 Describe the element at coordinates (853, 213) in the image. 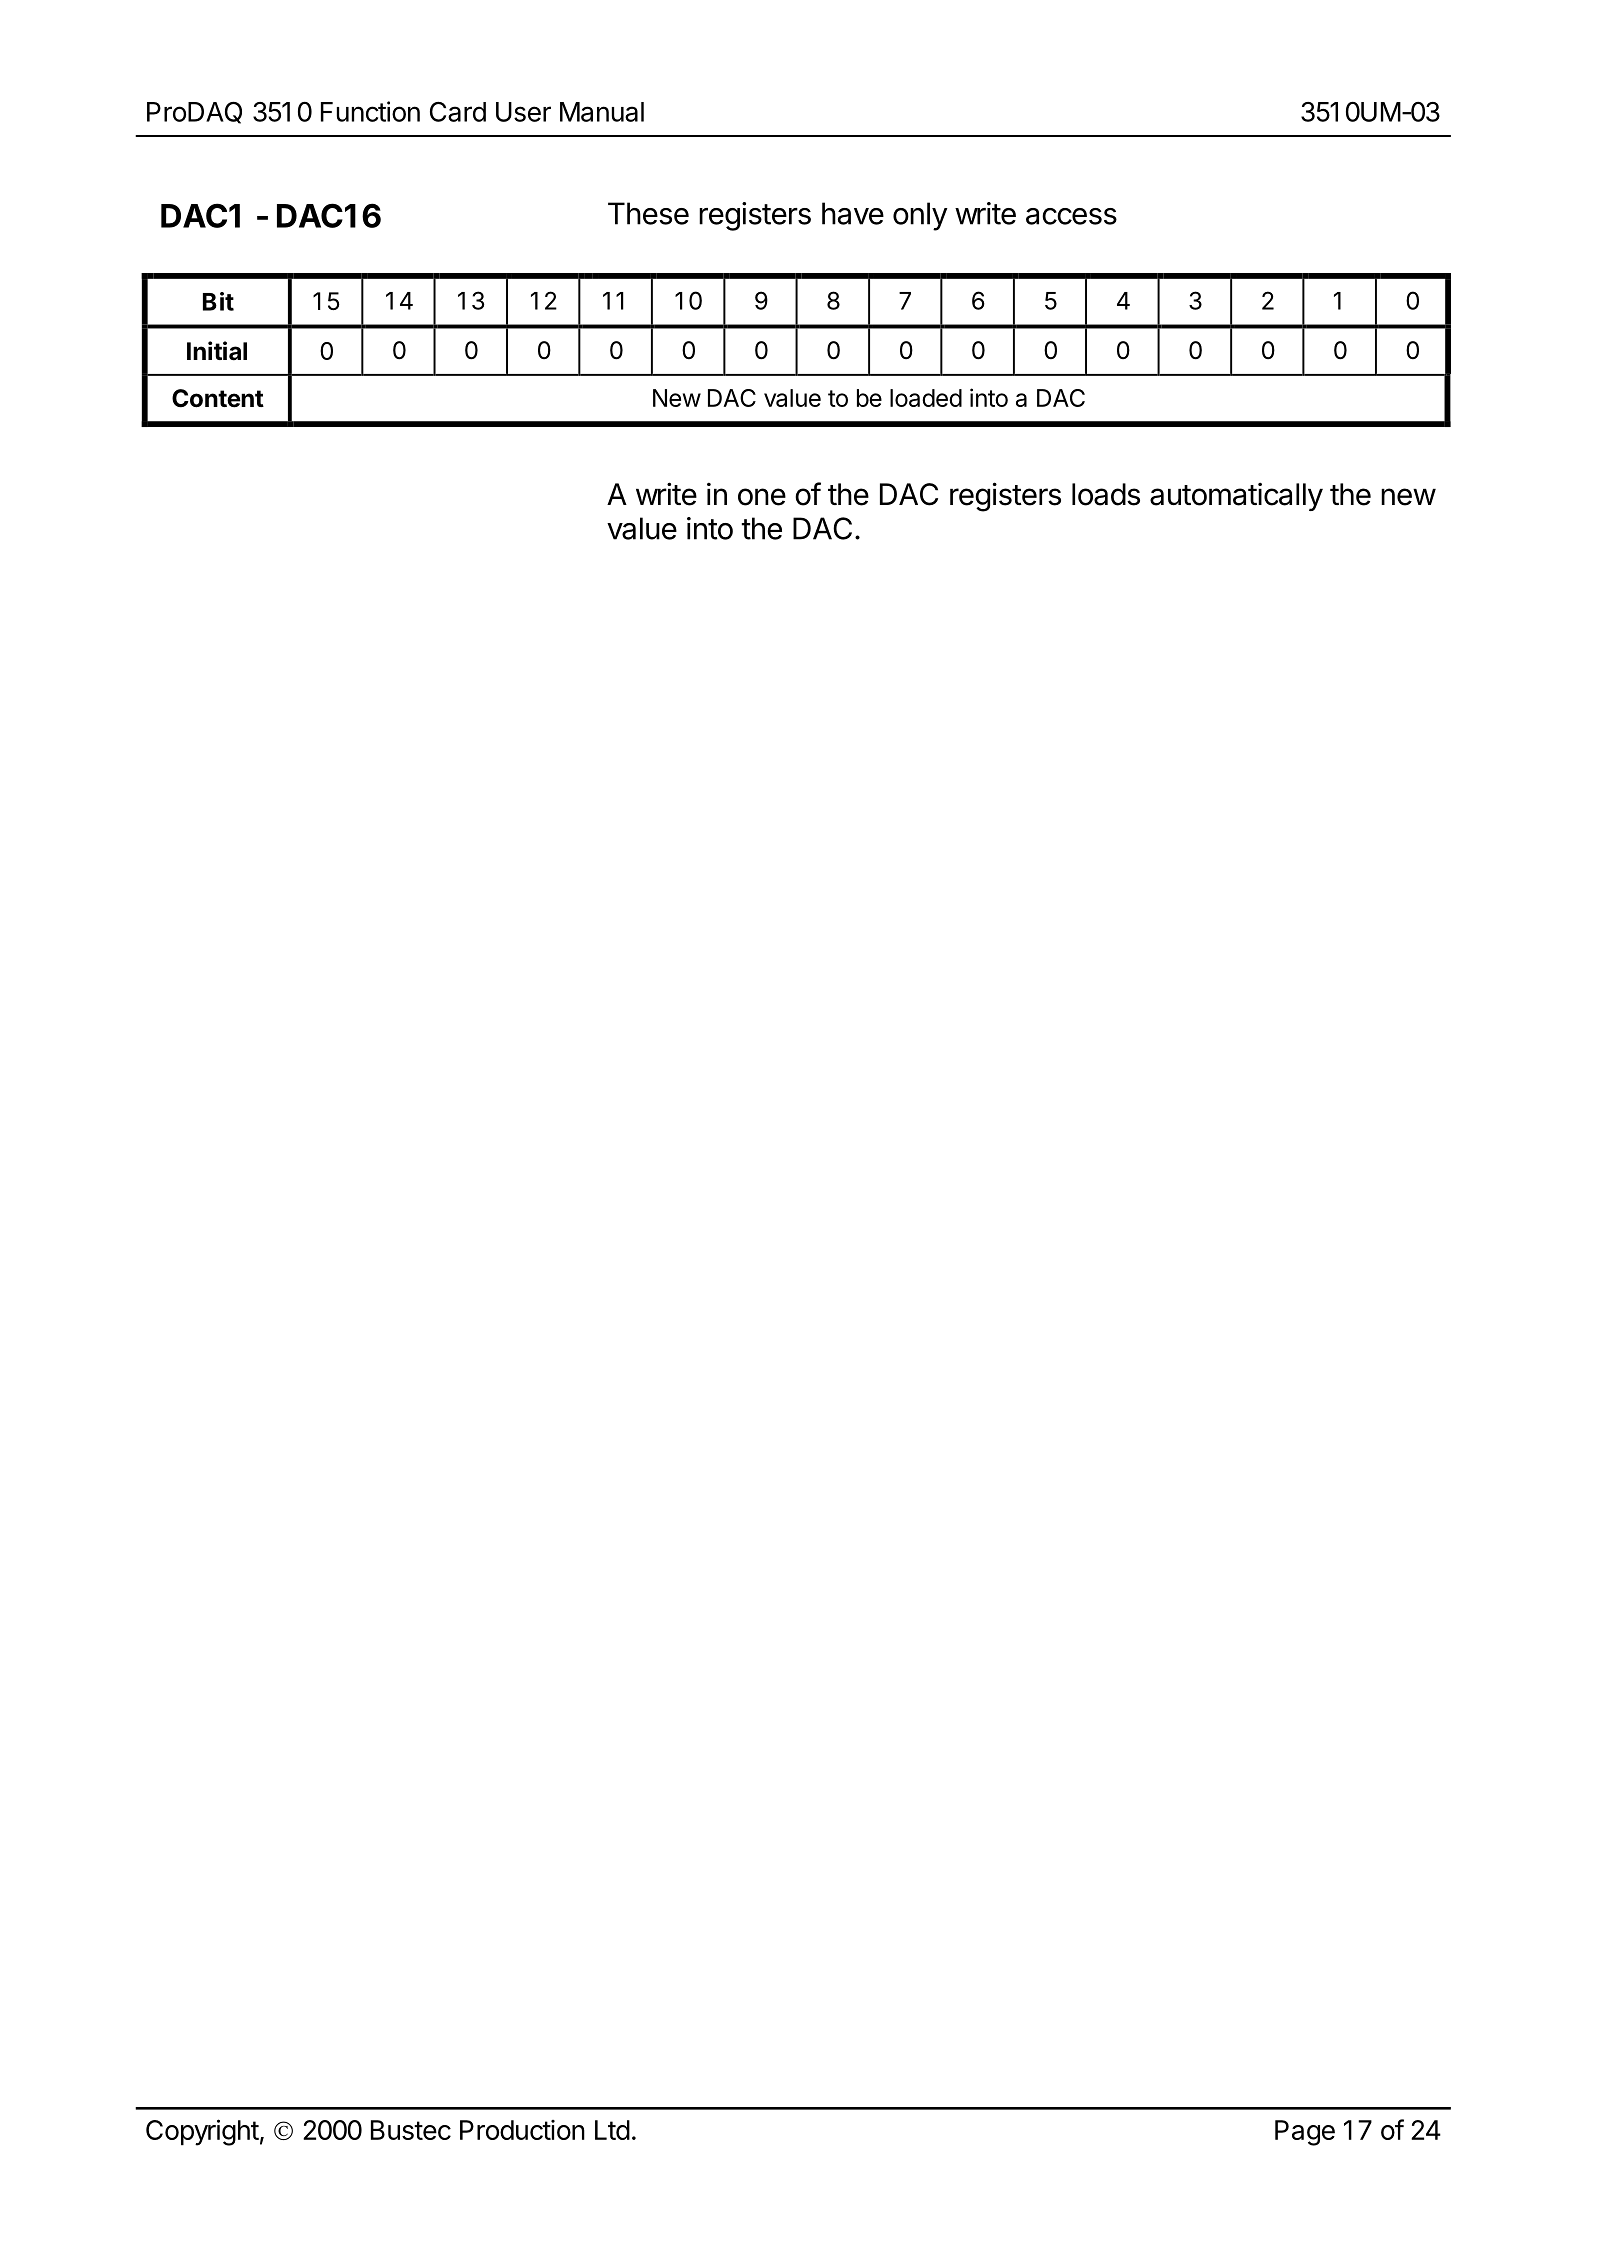

I see `have` at that location.
